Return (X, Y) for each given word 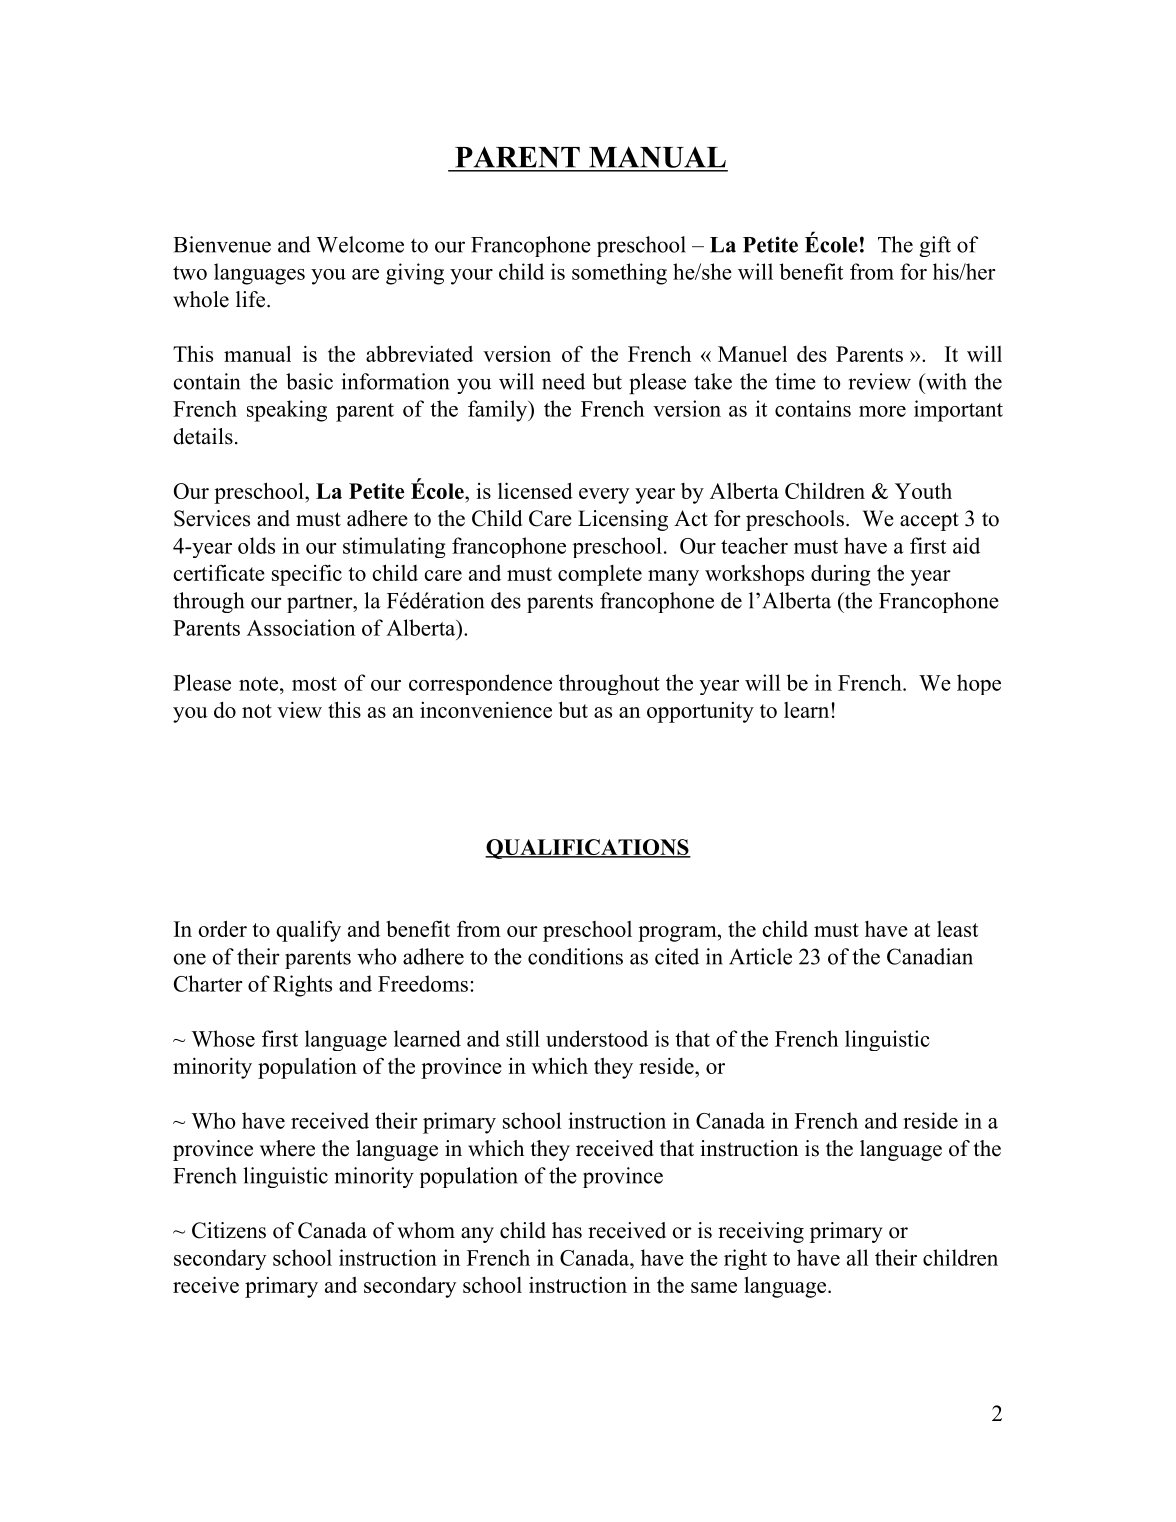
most (314, 684)
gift (935, 246)
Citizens (229, 1230)
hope (979, 684)
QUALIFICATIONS (588, 849)
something (619, 274)
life (252, 299)
